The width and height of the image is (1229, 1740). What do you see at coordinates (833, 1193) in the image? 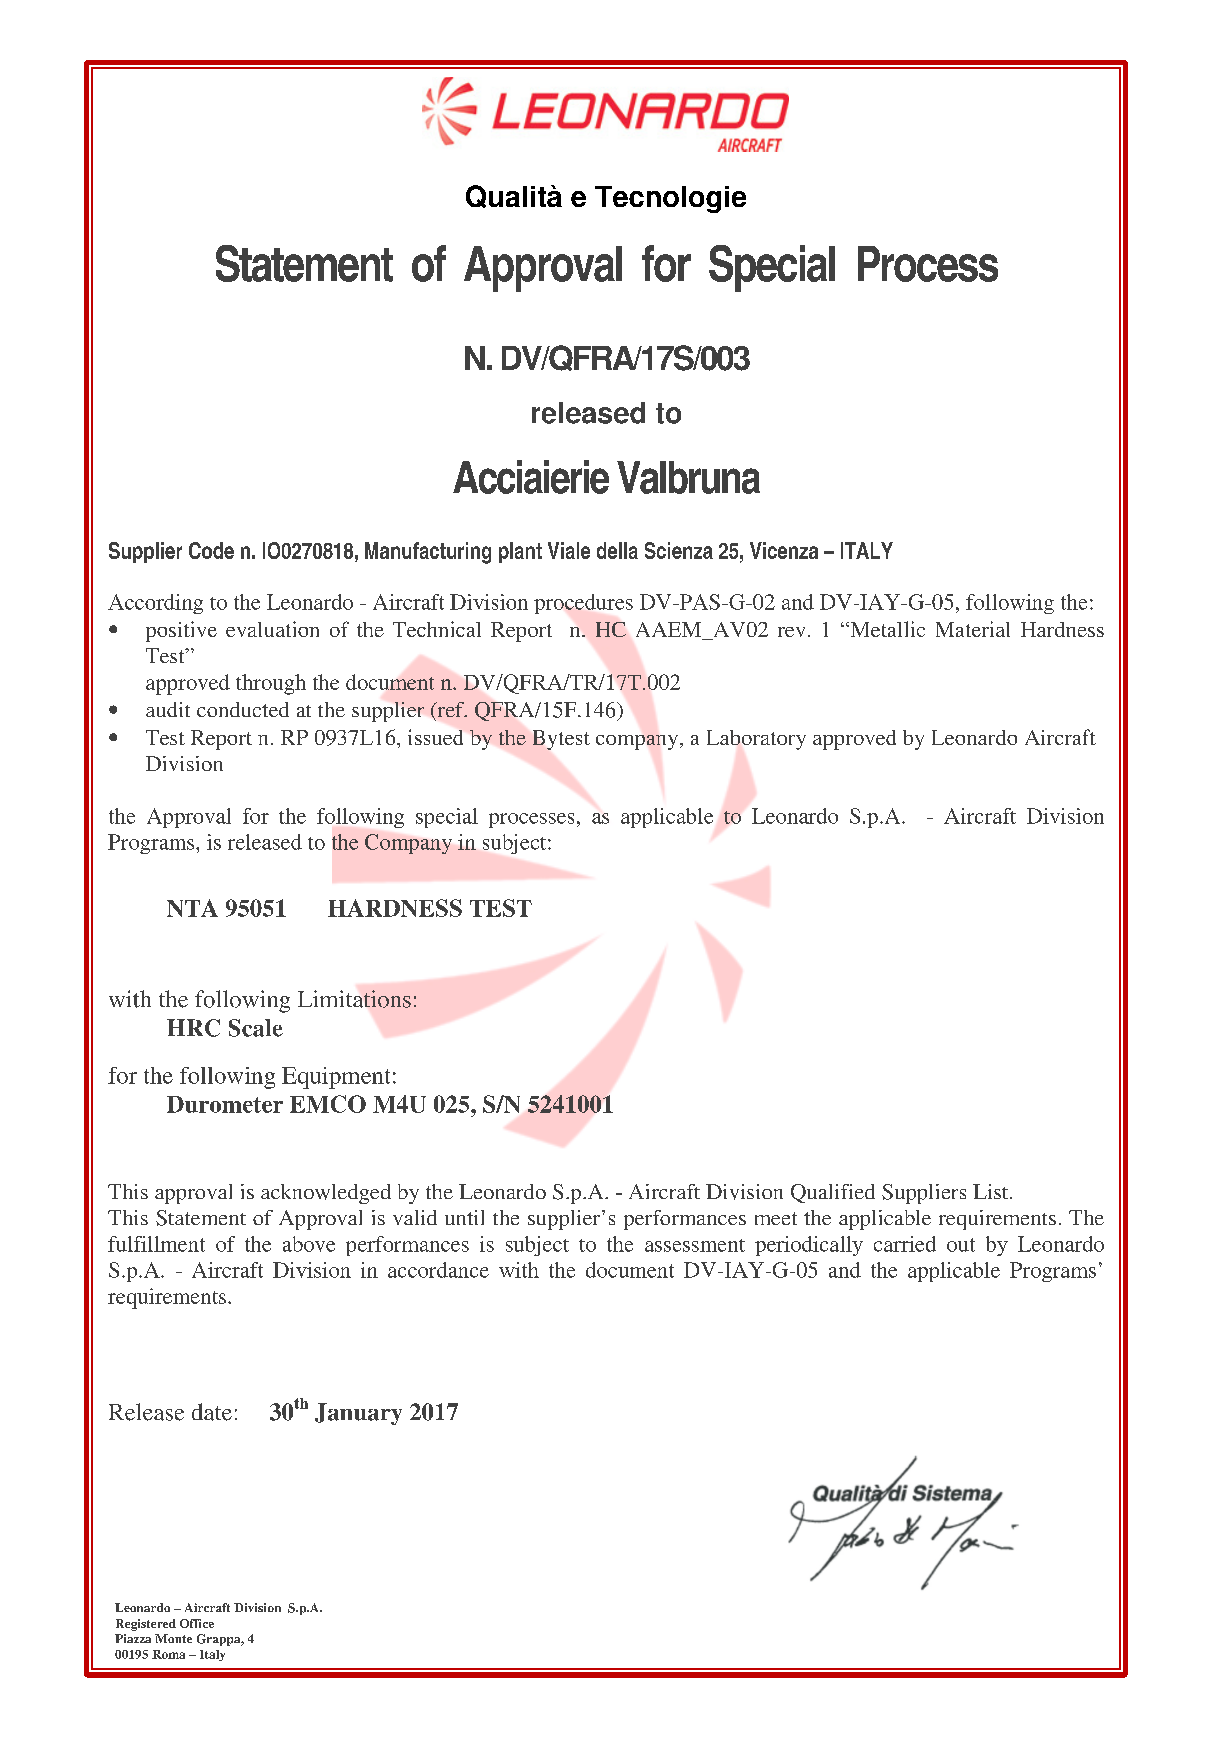
I see `Qualified` at bounding box center [833, 1193].
